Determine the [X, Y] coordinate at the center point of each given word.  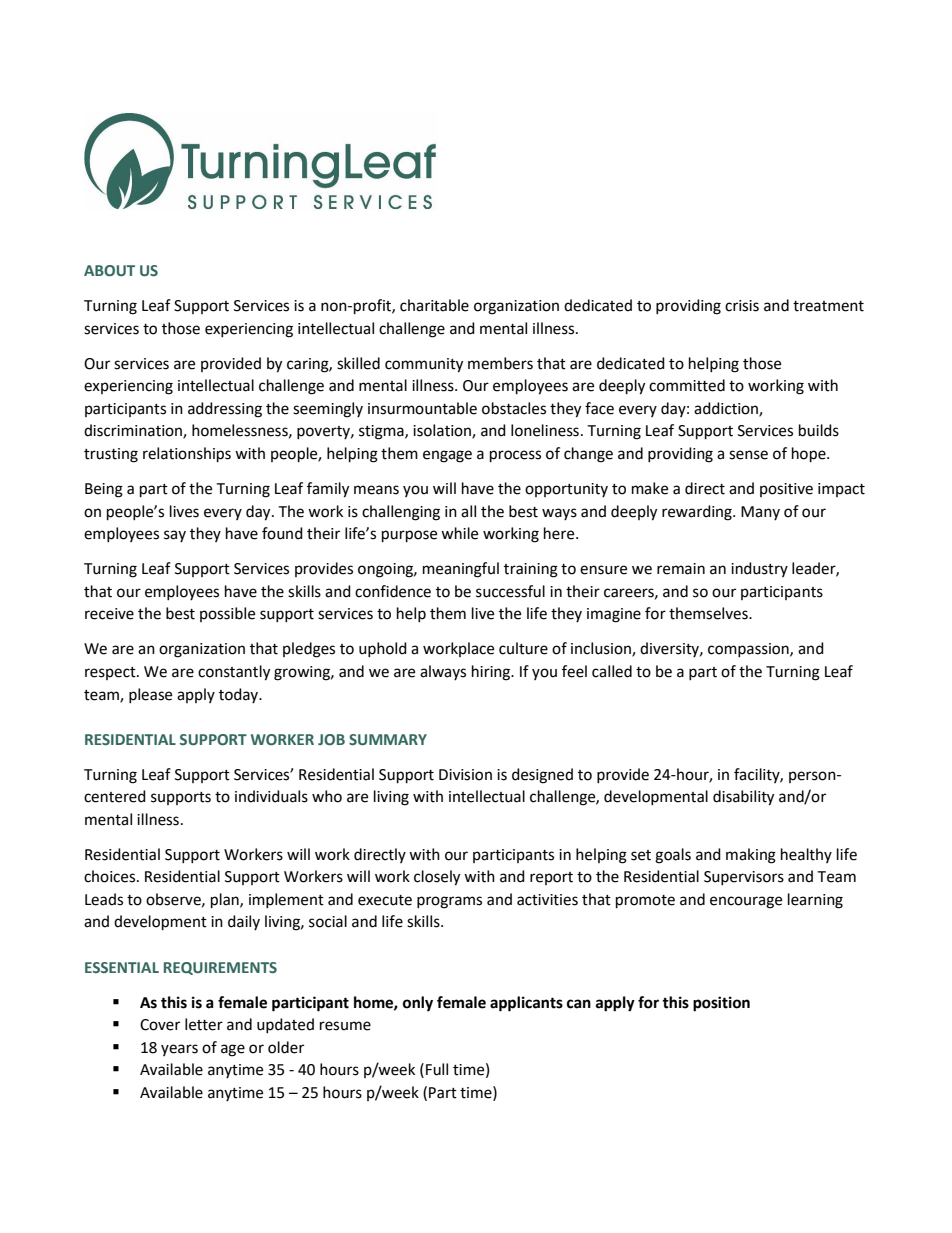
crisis [742, 306]
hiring [492, 673]
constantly [234, 673]
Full [437, 1069]
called [612, 671]
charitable [434, 305]
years [179, 1050]
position [721, 1004]
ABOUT [109, 270]
